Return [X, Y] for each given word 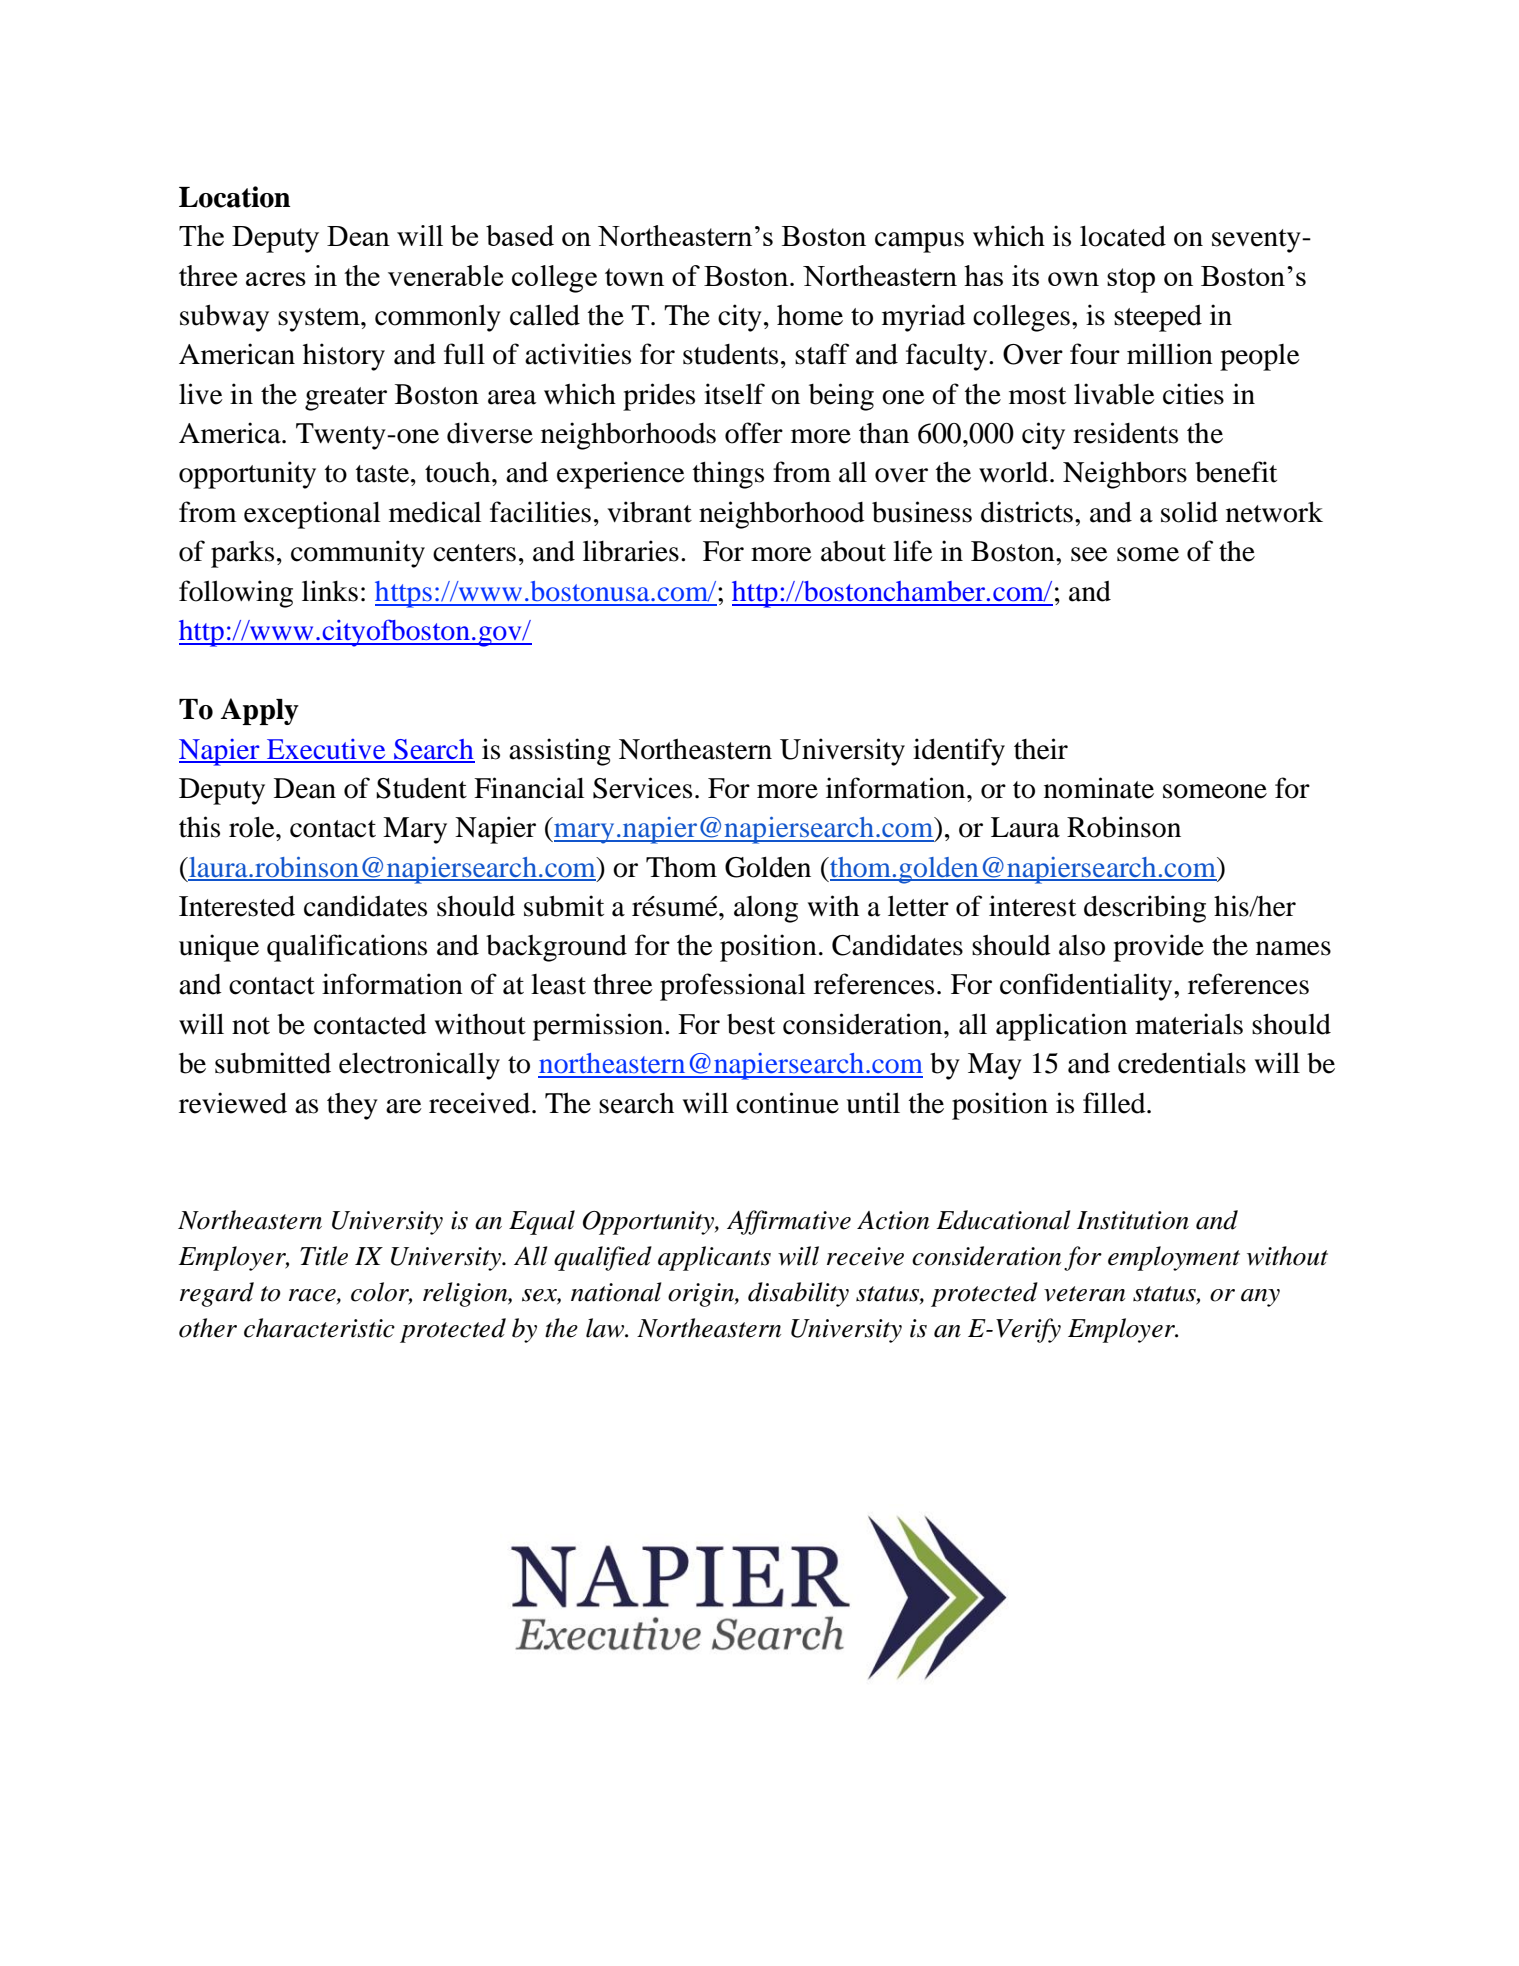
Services [642, 788]
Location [234, 197]
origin [702, 1295]
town [634, 277]
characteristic [319, 1328]
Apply [260, 711]
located [1123, 236]
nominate [1099, 788]
